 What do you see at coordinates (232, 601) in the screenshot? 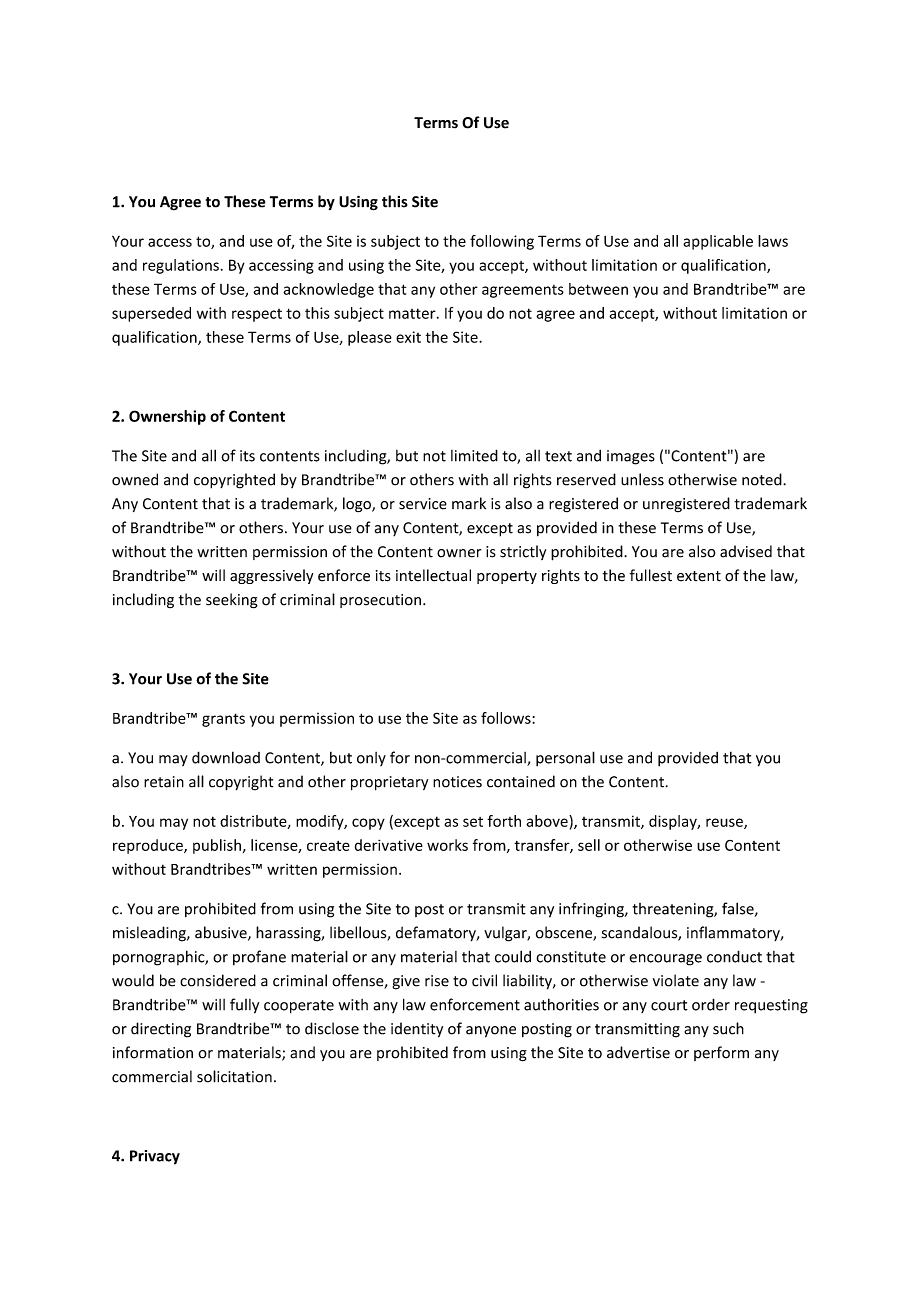
I see `seeking` at bounding box center [232, 601].
